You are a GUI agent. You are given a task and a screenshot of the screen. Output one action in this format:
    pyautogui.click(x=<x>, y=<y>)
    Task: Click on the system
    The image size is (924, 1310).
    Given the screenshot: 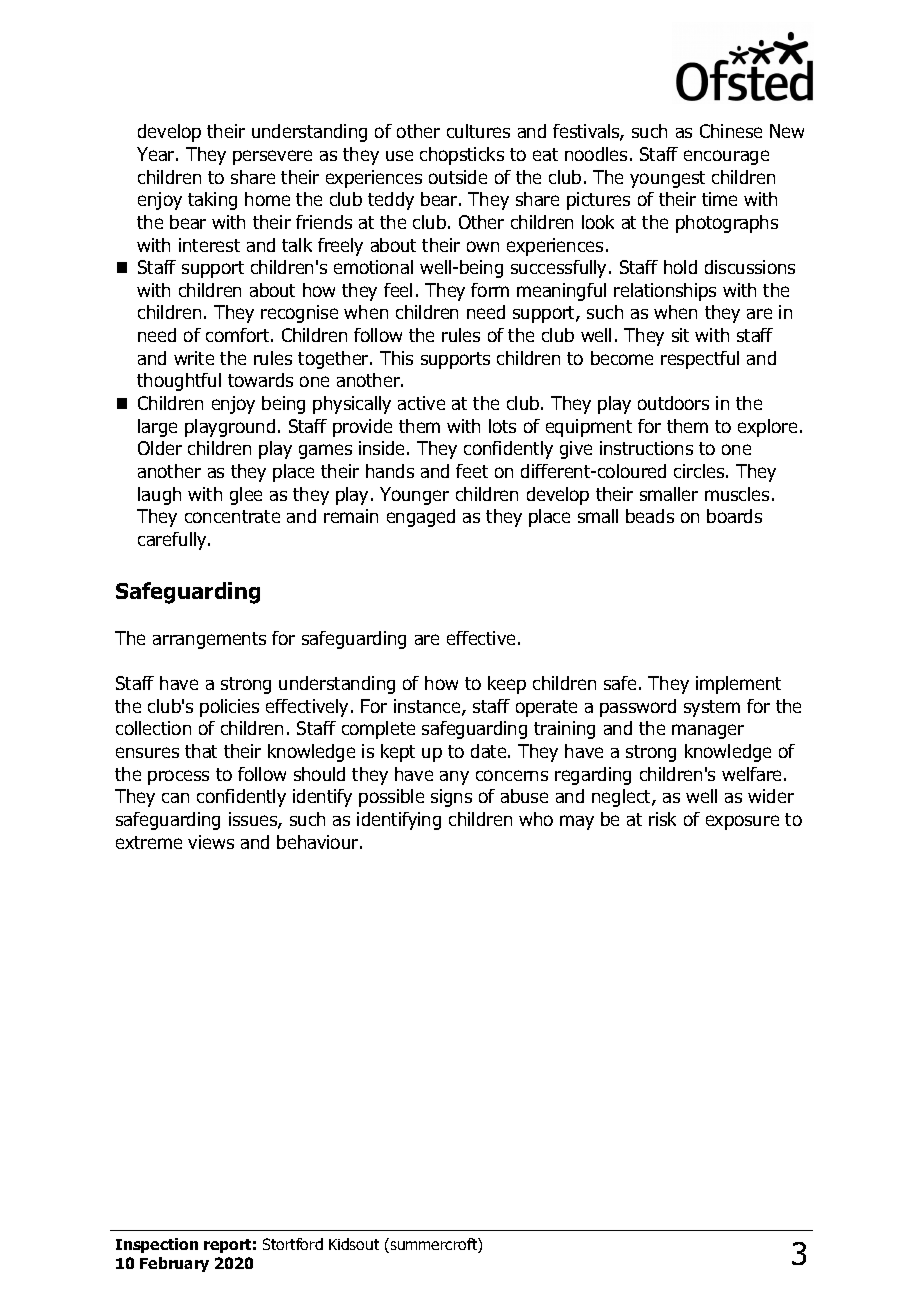 What is the action you would take?
    pyautogui.click(x=712, y=708)
